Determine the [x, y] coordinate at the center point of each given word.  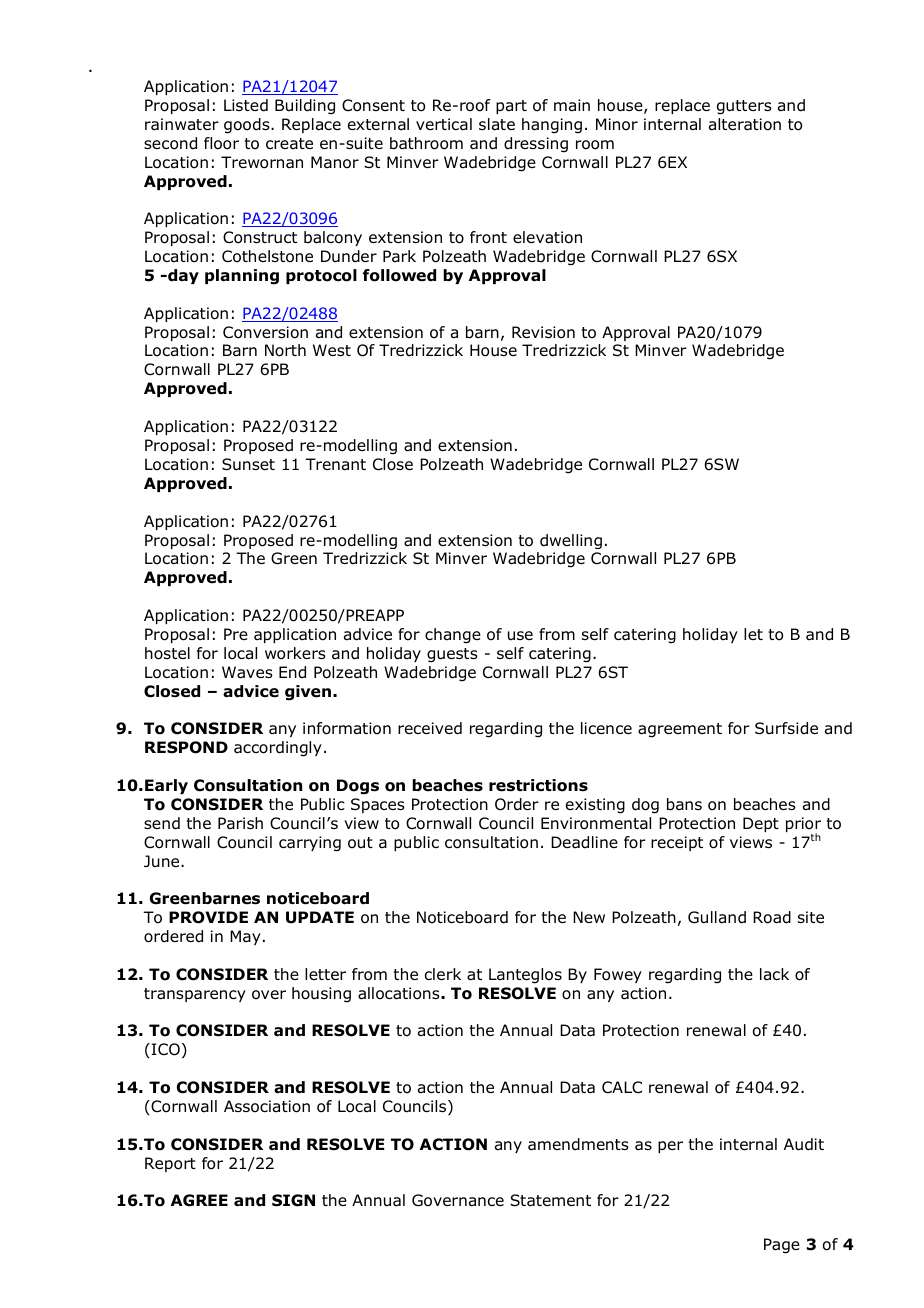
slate [497, 124]
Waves [247, 672]
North [285, 350]
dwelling [571, 541]
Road [772, 917]
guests [452, 655]
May [245, 937]
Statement [550, 1200]
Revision [543, 332]
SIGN [293, 1200]
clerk [443, 974]
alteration [745, 124]
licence [606, 728]
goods [248, 126]
